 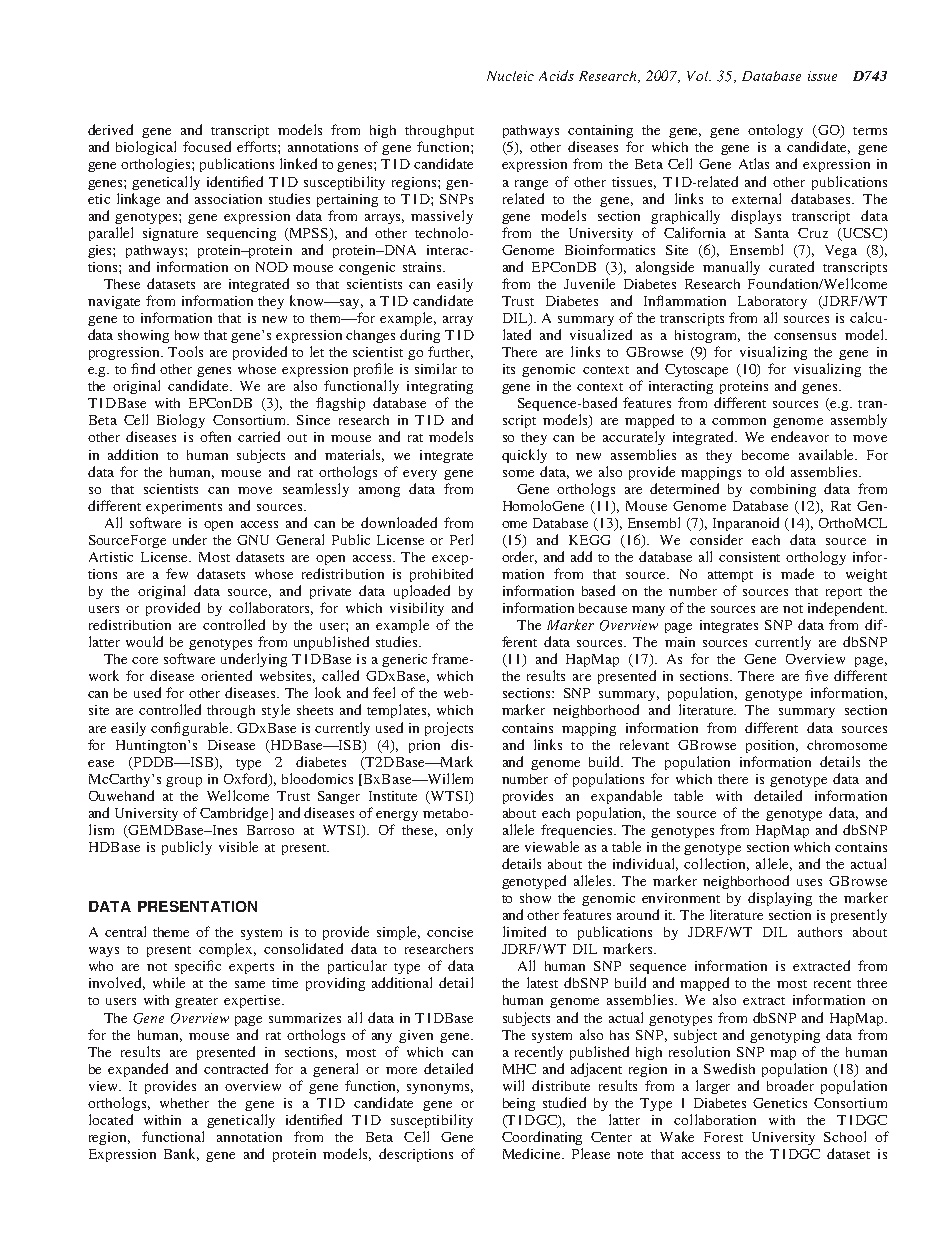 I want to click on become, so click(x=765, y=455).
